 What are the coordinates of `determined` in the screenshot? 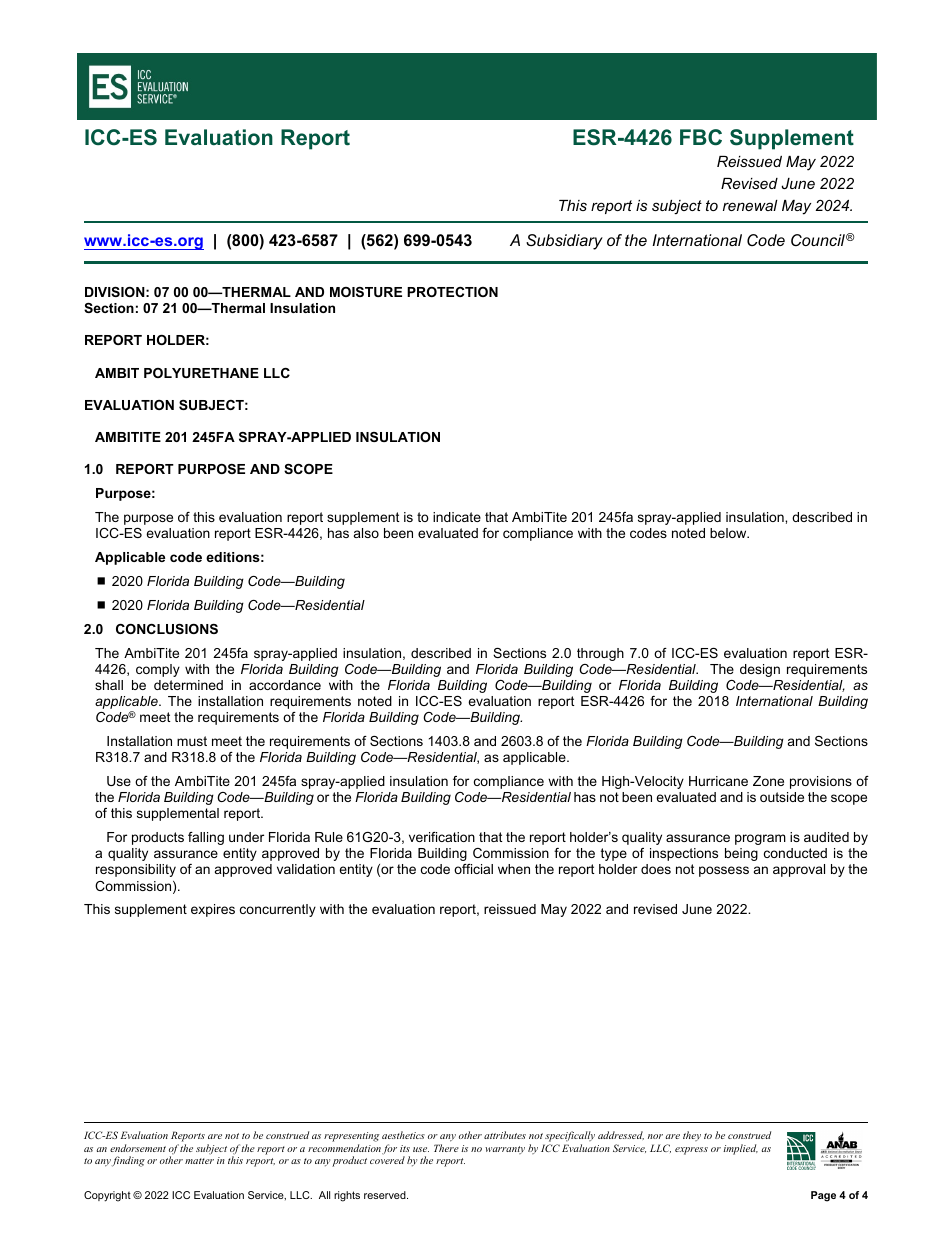 It's located at (188, 685).
